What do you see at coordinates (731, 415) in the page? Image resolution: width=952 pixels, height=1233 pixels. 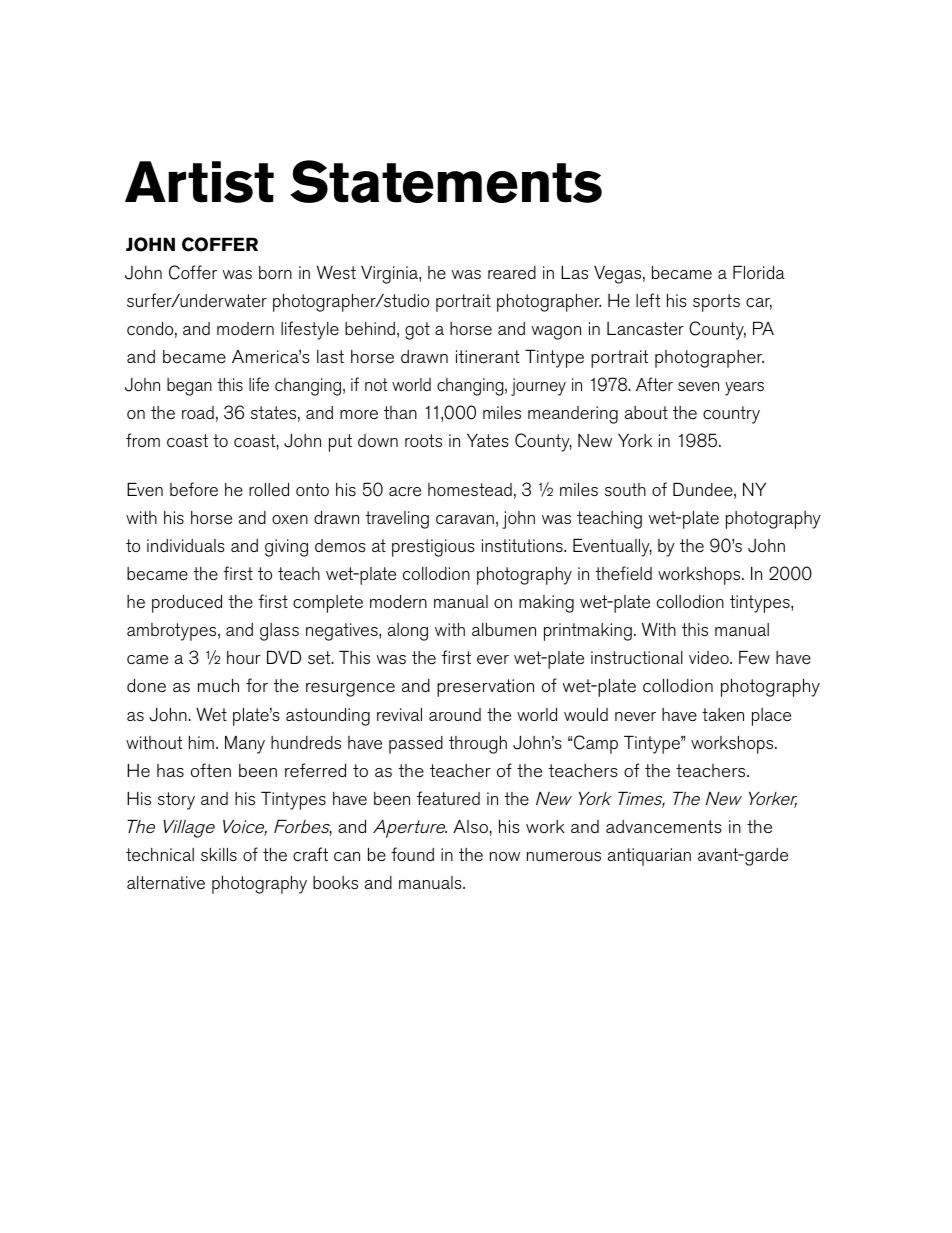 I see `country` at bounding box center [731, 415].
